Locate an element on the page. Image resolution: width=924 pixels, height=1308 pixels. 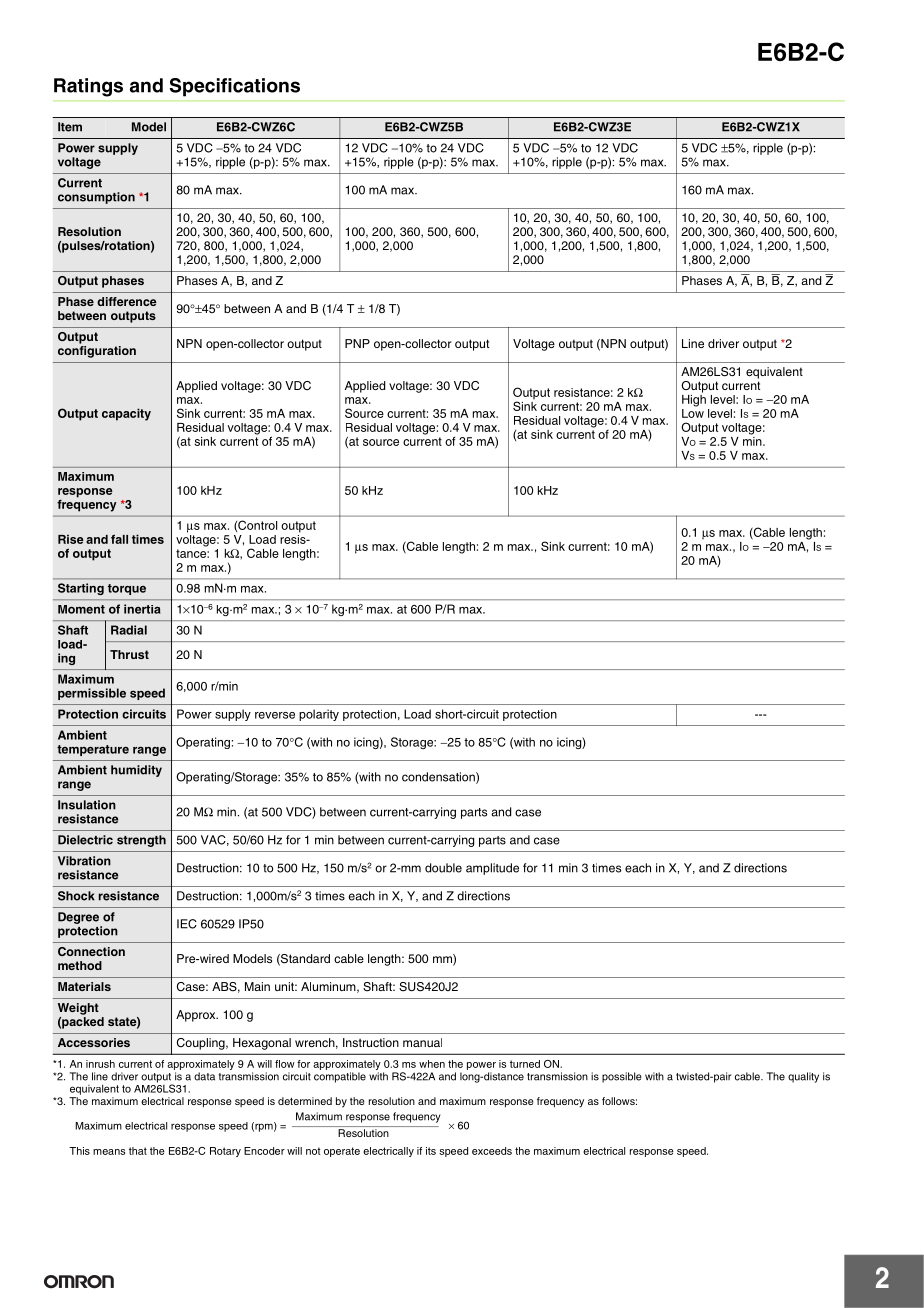
that is located at coordinates (138, 1151).
